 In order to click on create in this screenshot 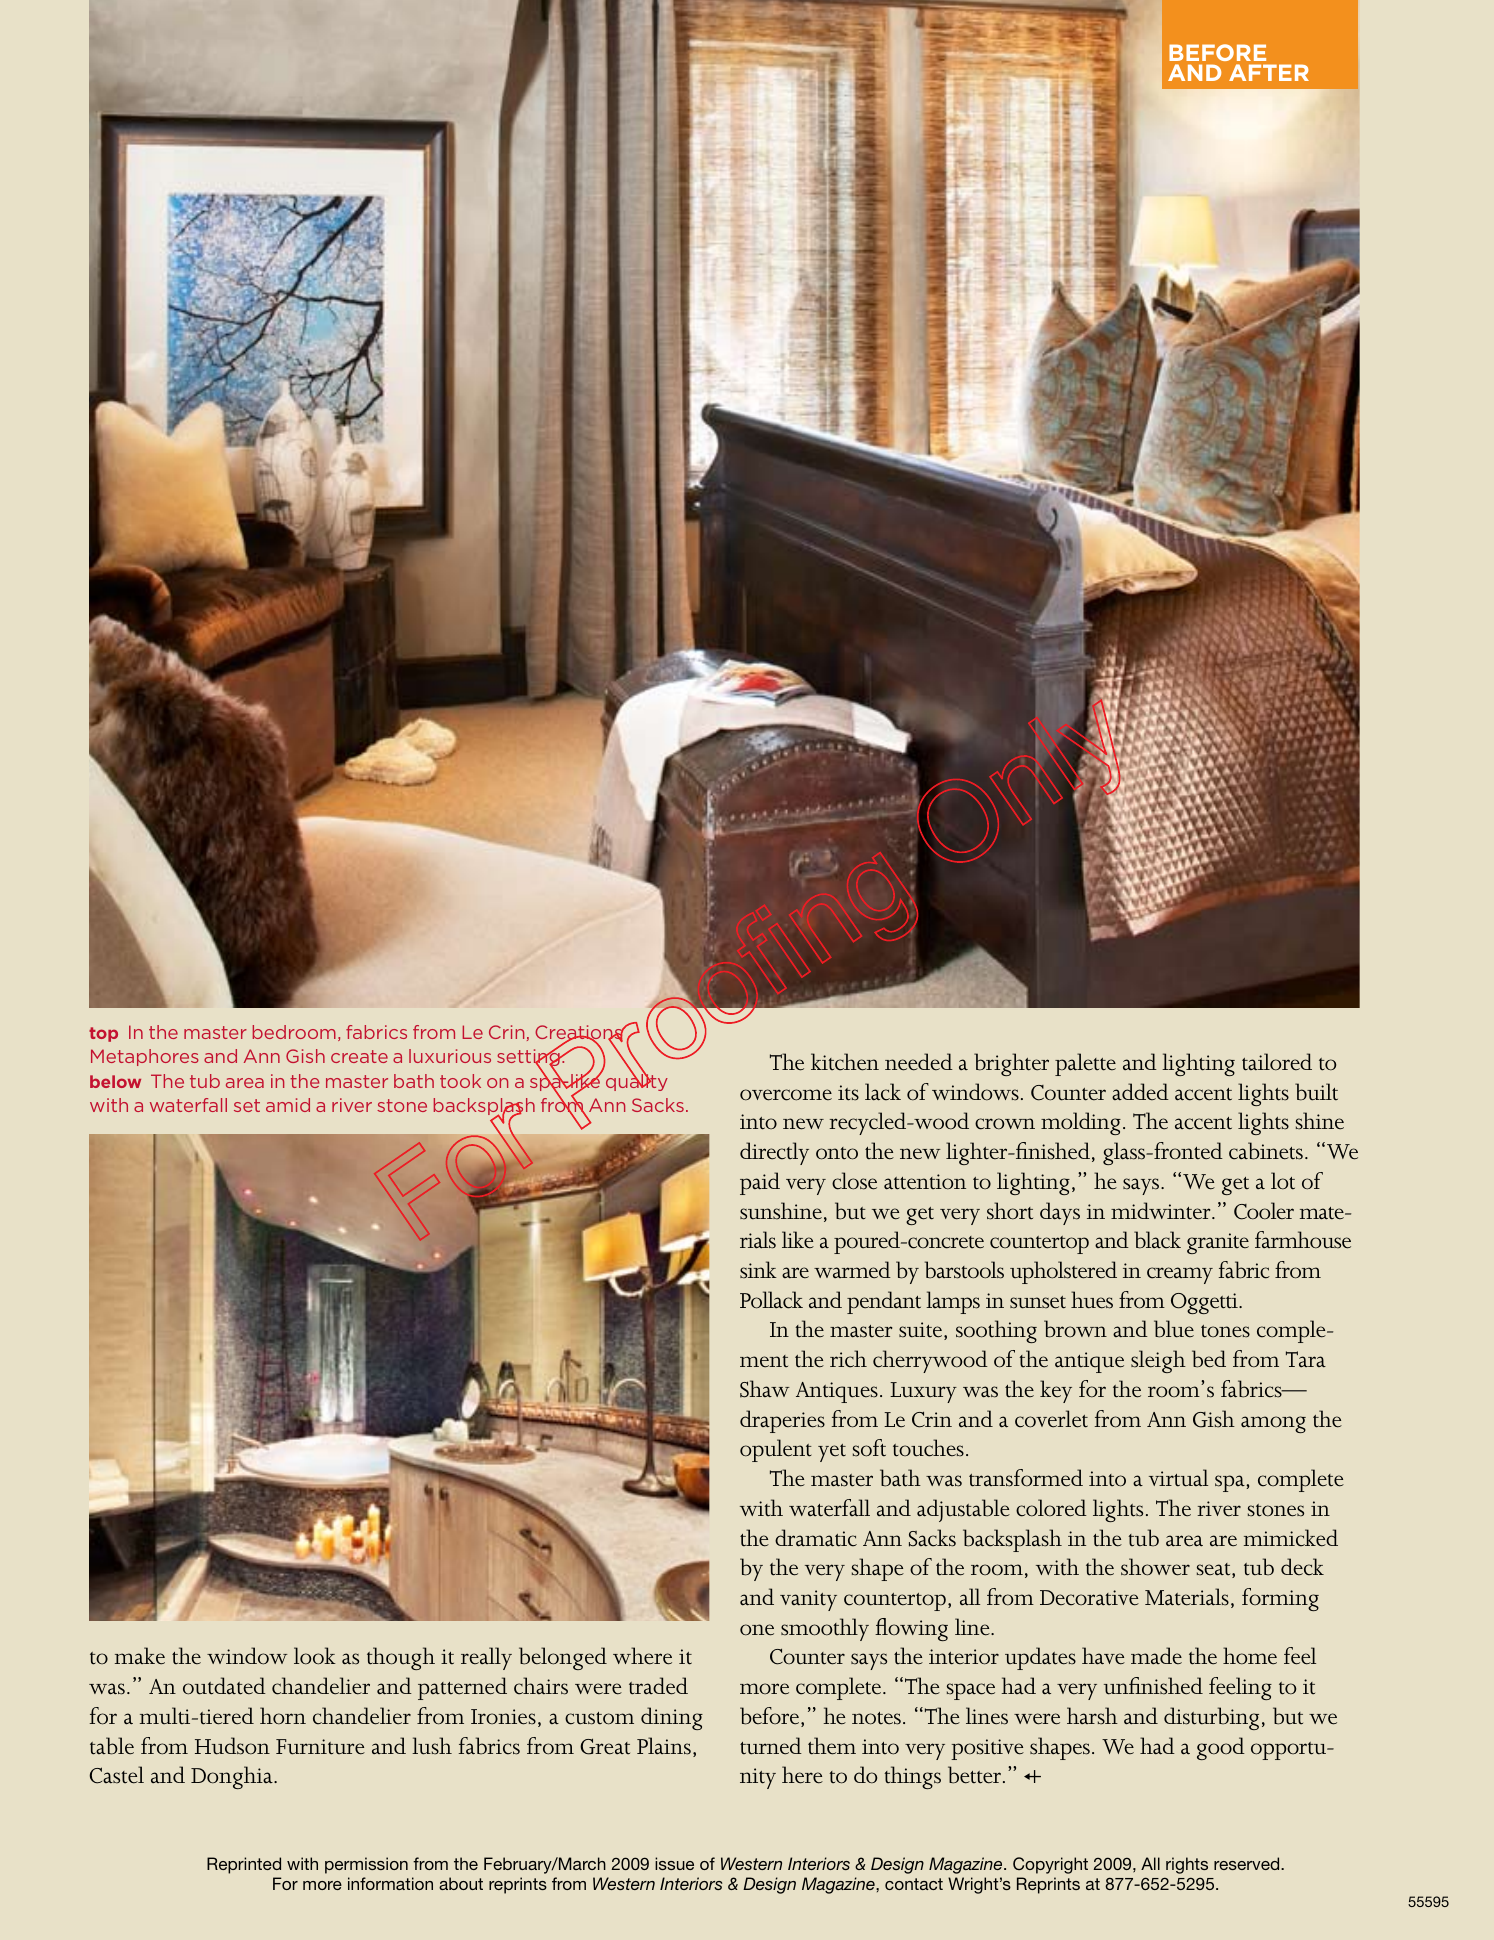, I will do `click(359, 1056)`.
